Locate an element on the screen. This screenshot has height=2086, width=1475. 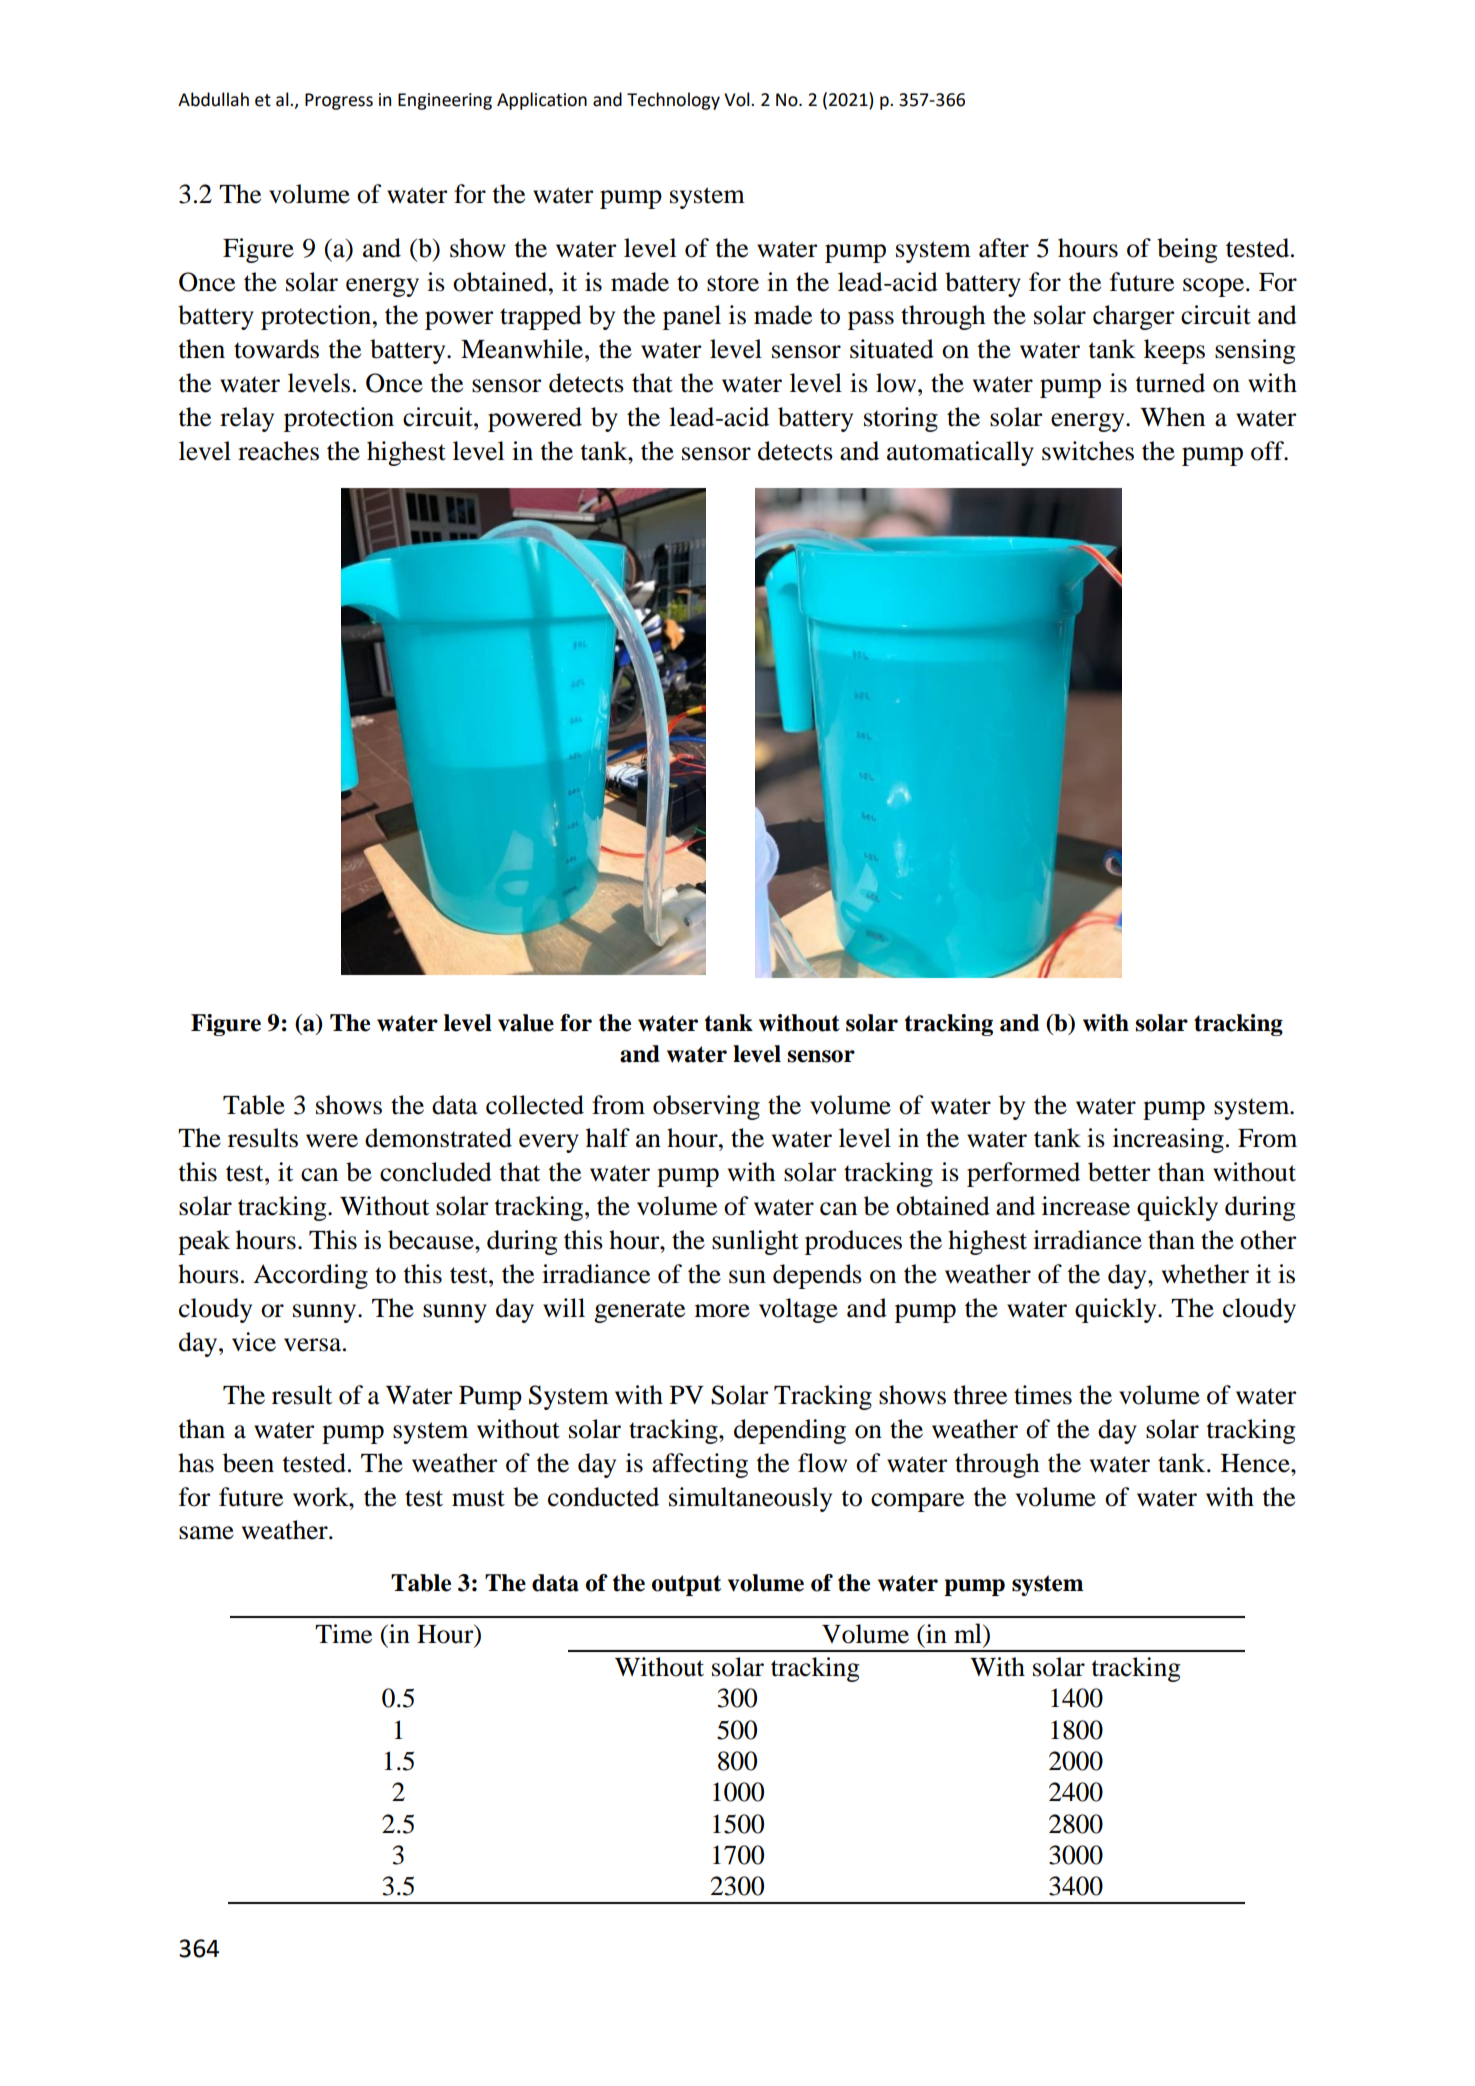
increasing is located at coordinates (1168, 1140).
